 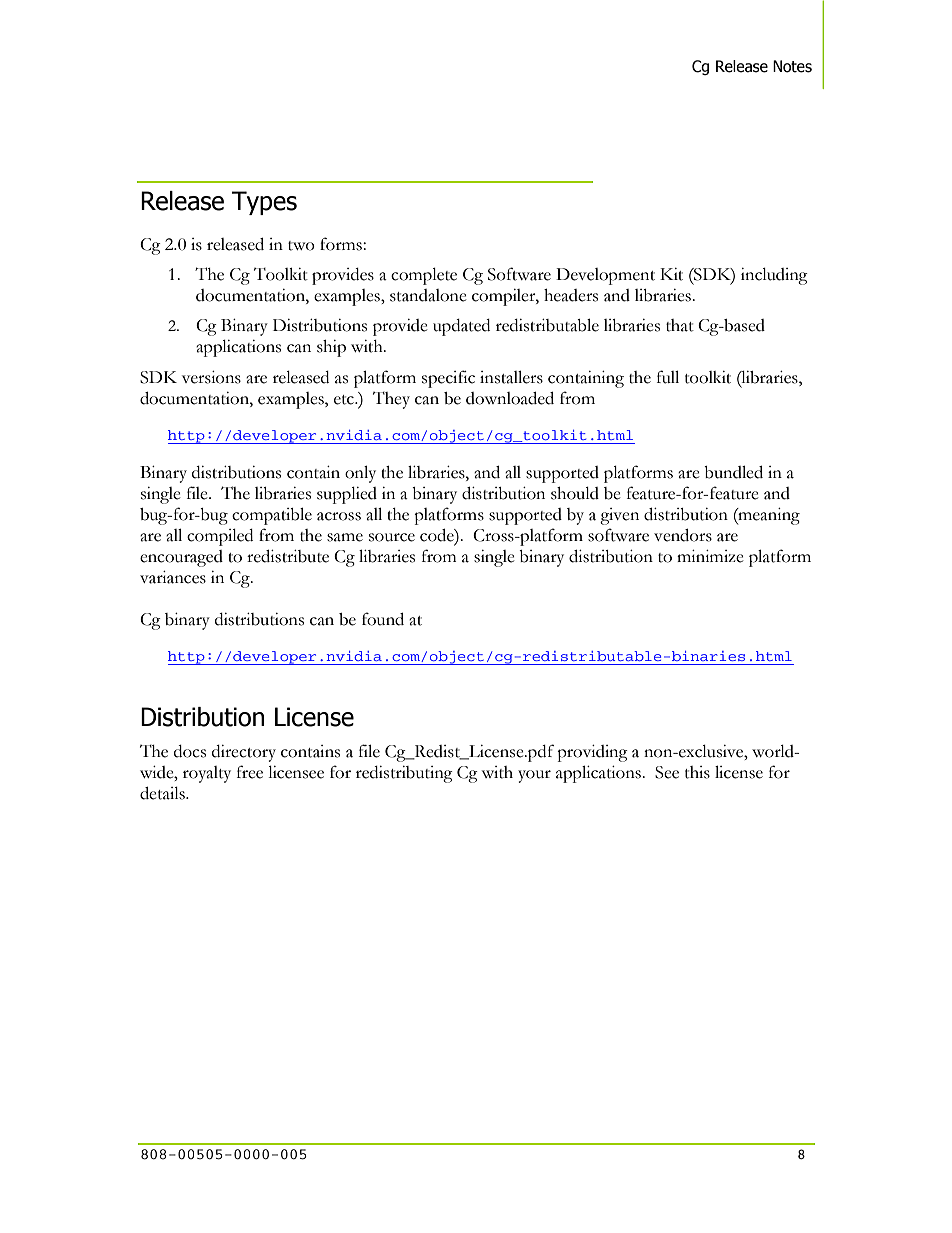 I want to click on Notes, so click(x=792, y=66).
